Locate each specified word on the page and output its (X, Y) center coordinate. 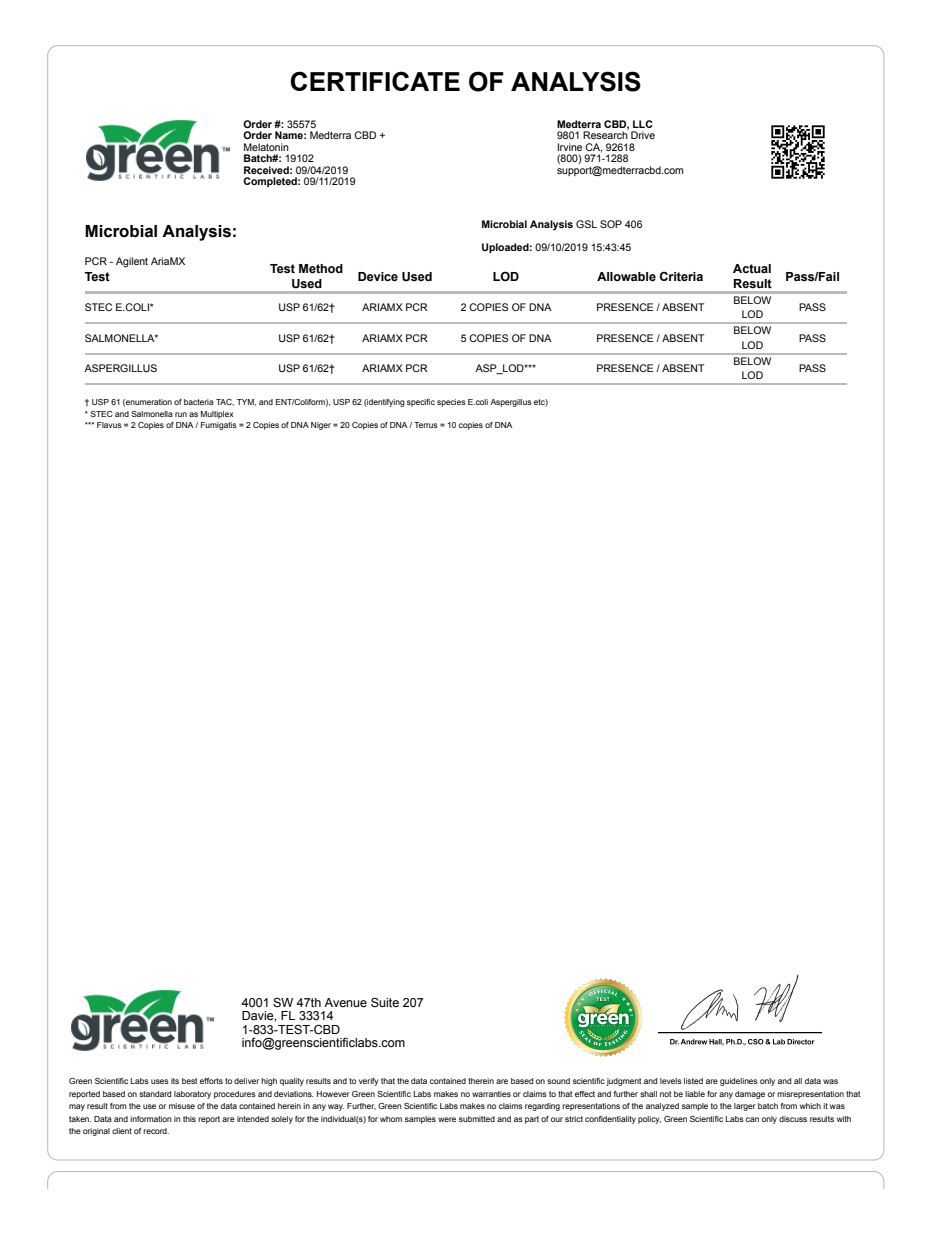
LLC (643, 124)
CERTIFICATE (375, 81)
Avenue (345, 1003)
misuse (182, 1106)
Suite (385, 1002)
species (451, 403)
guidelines (739, 1082)
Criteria (681, 276)
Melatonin (266, 147)
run (181, 414)
